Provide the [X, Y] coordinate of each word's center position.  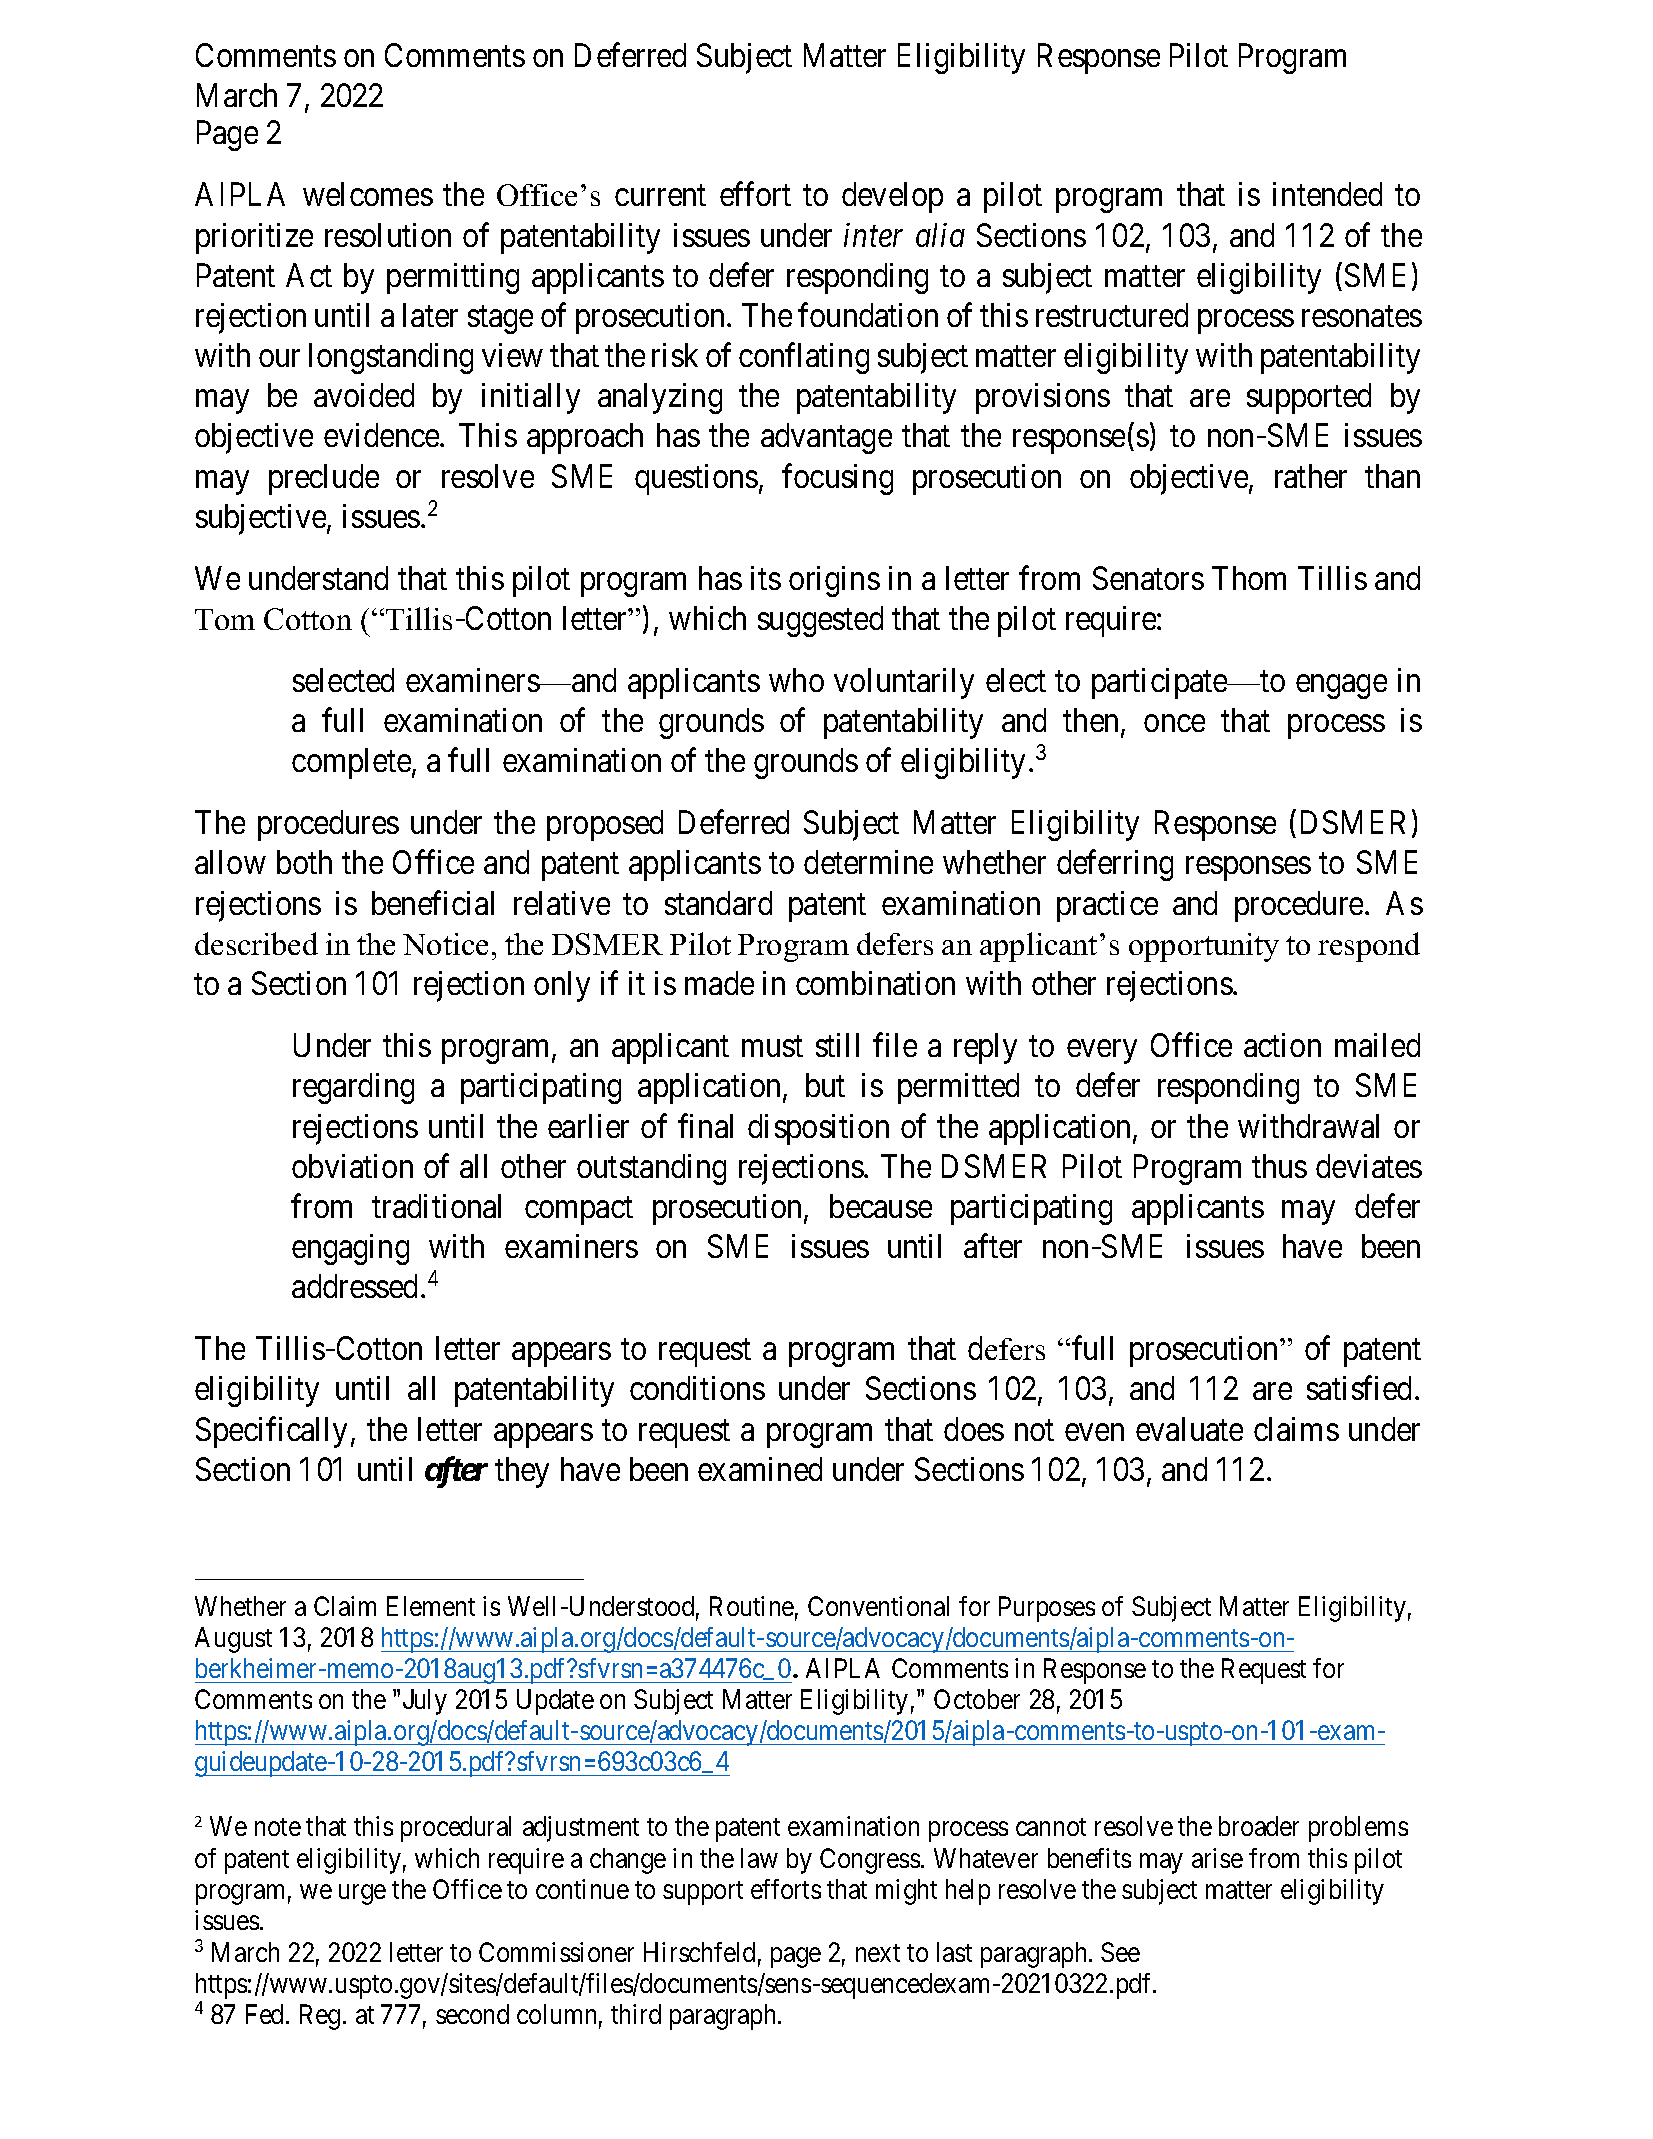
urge [362, 1895]
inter [873, 235]
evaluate [1189, 1429]
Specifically [271, 1432]
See [1120, 1952]
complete [351, 763]
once [1174, 723]
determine [868, 862]
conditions [697, 1388]
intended [1327, 194]
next [878, 1953]
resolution [388, 235]
